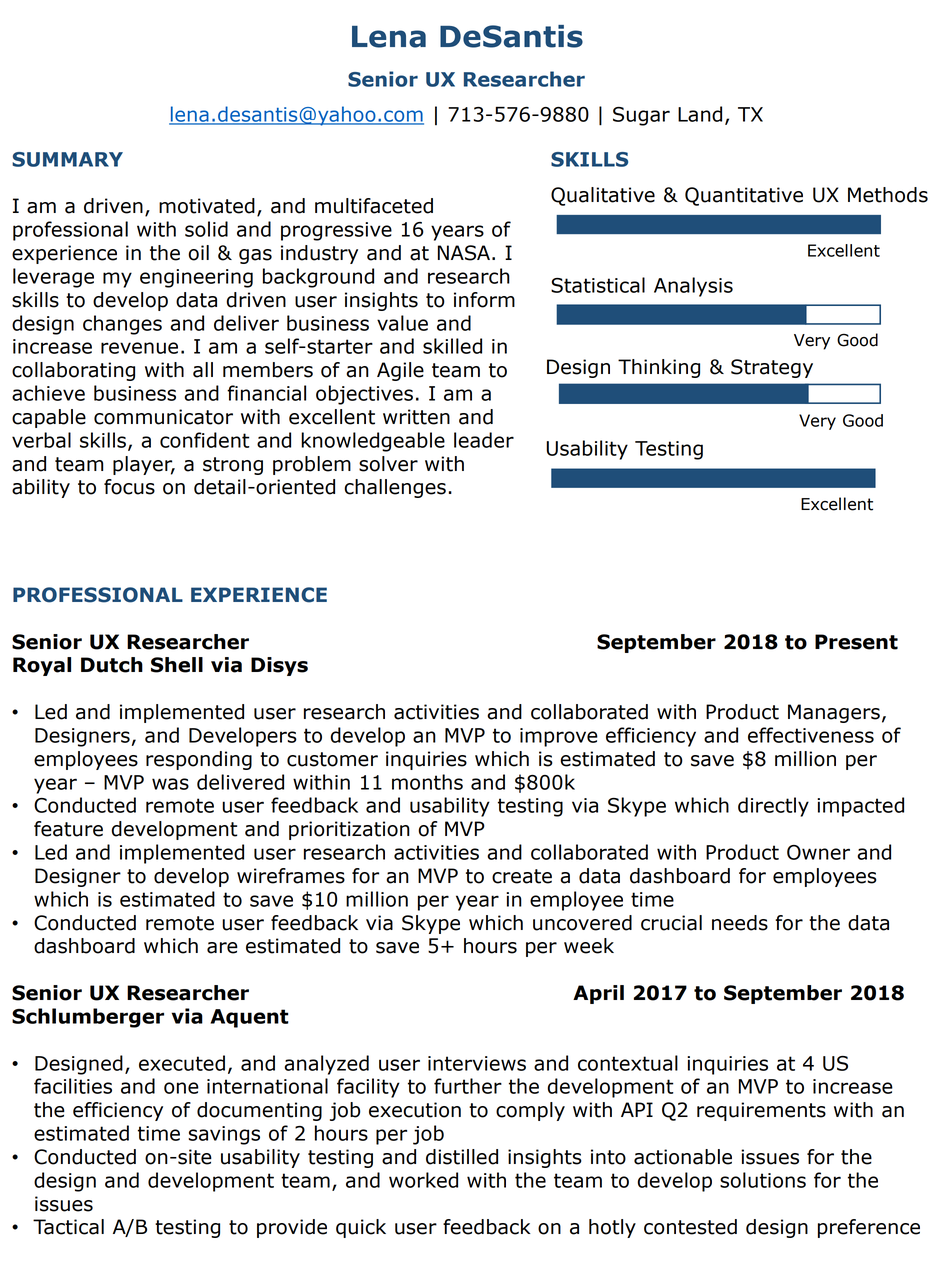 The width and height of the screenshot is (936, 1288). Describe the element at coordinates (68, 1227) in the screenshot. I see `Tactical` at that location.
